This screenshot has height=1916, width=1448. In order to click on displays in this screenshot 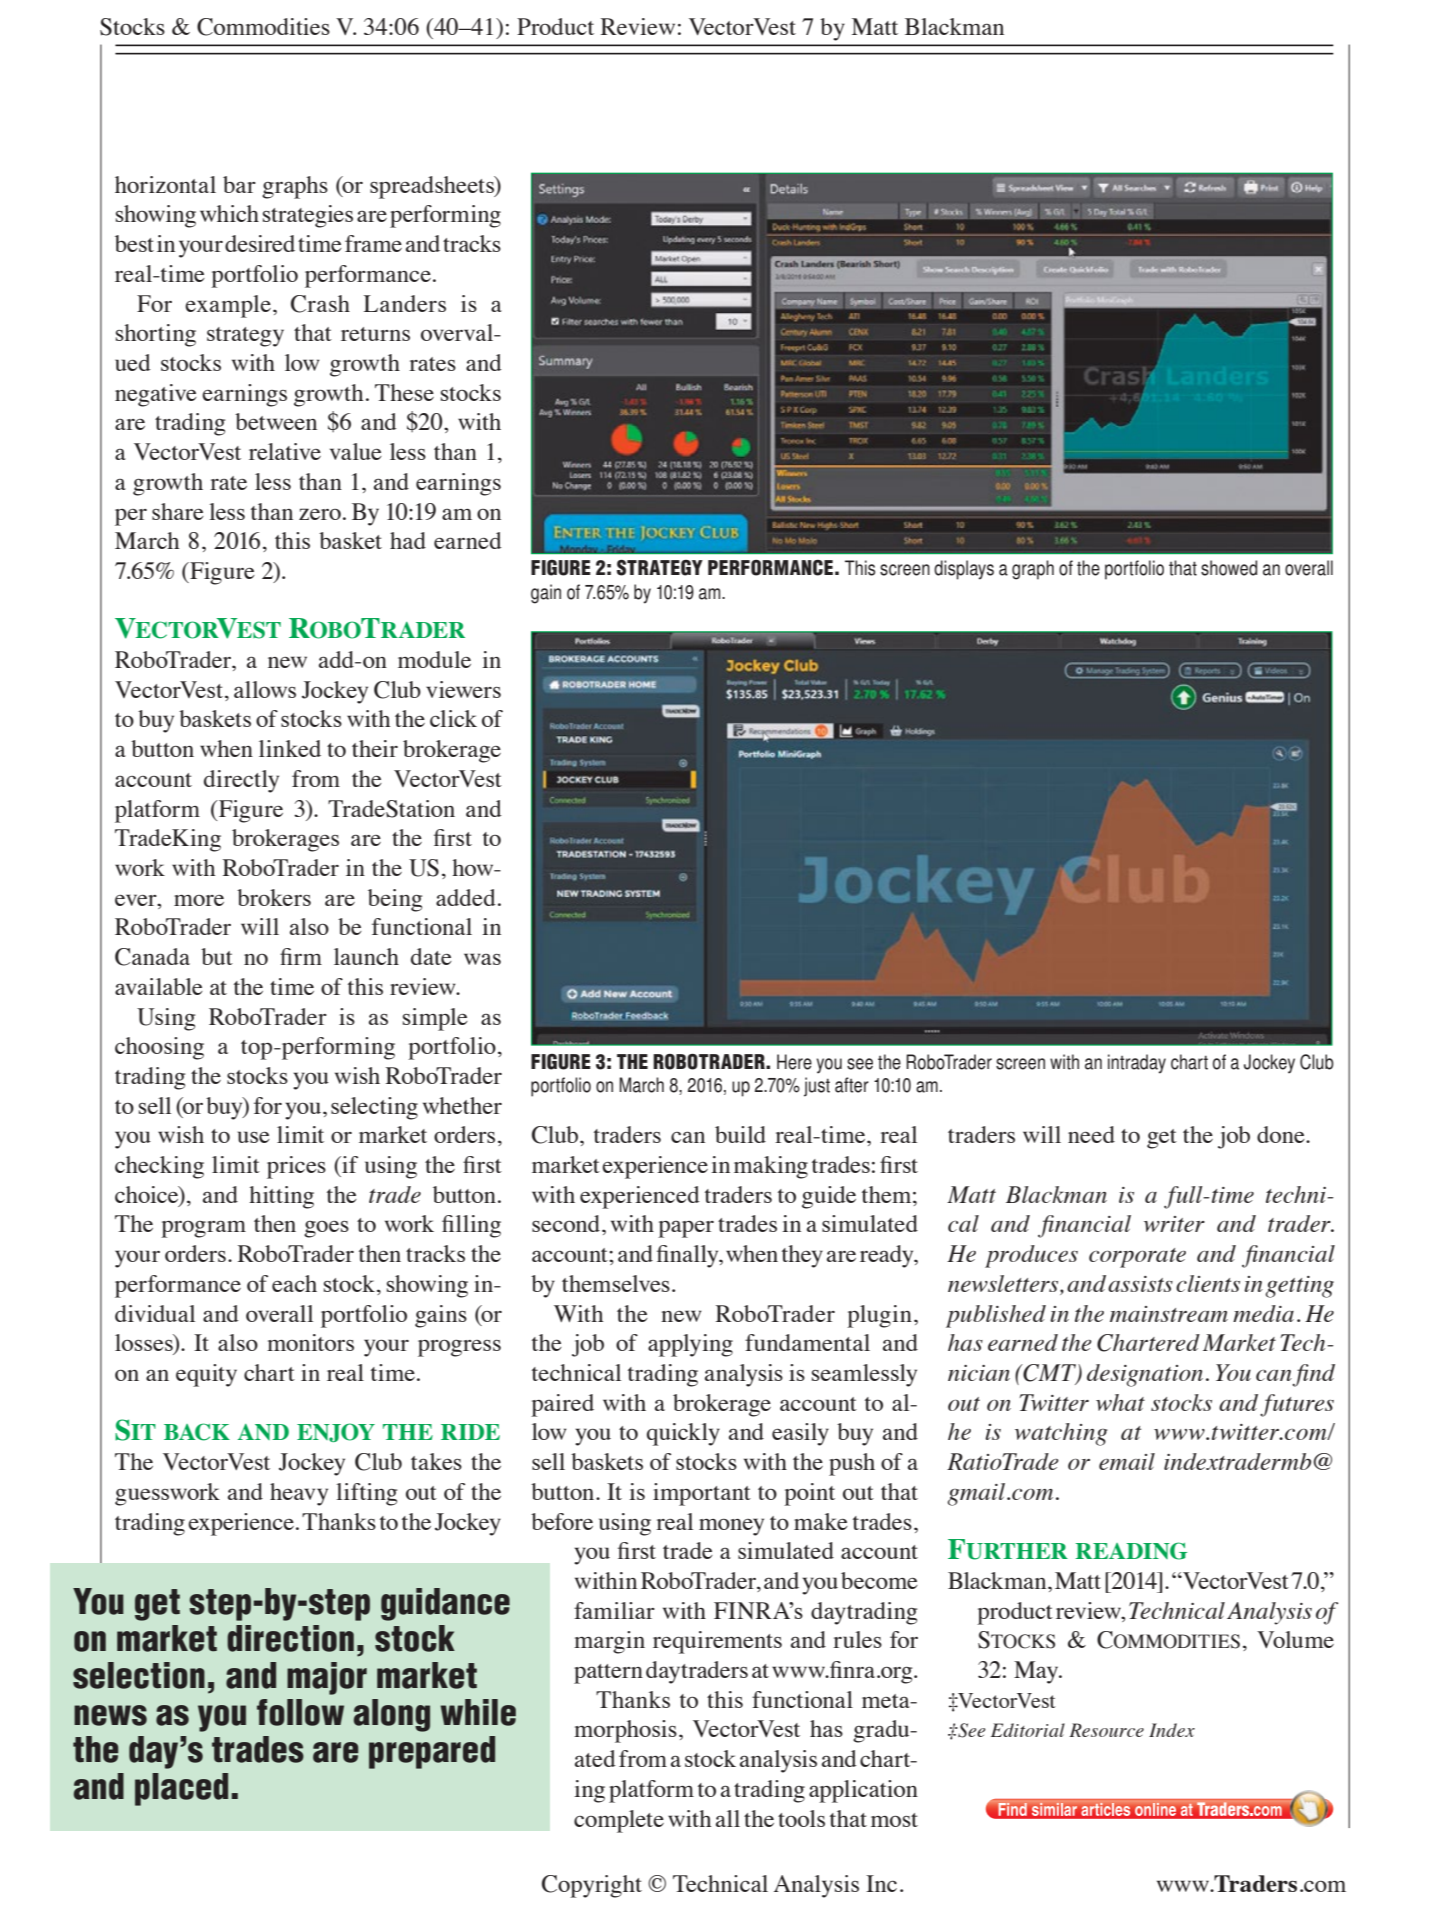, I will do `click(964, 570)`.
